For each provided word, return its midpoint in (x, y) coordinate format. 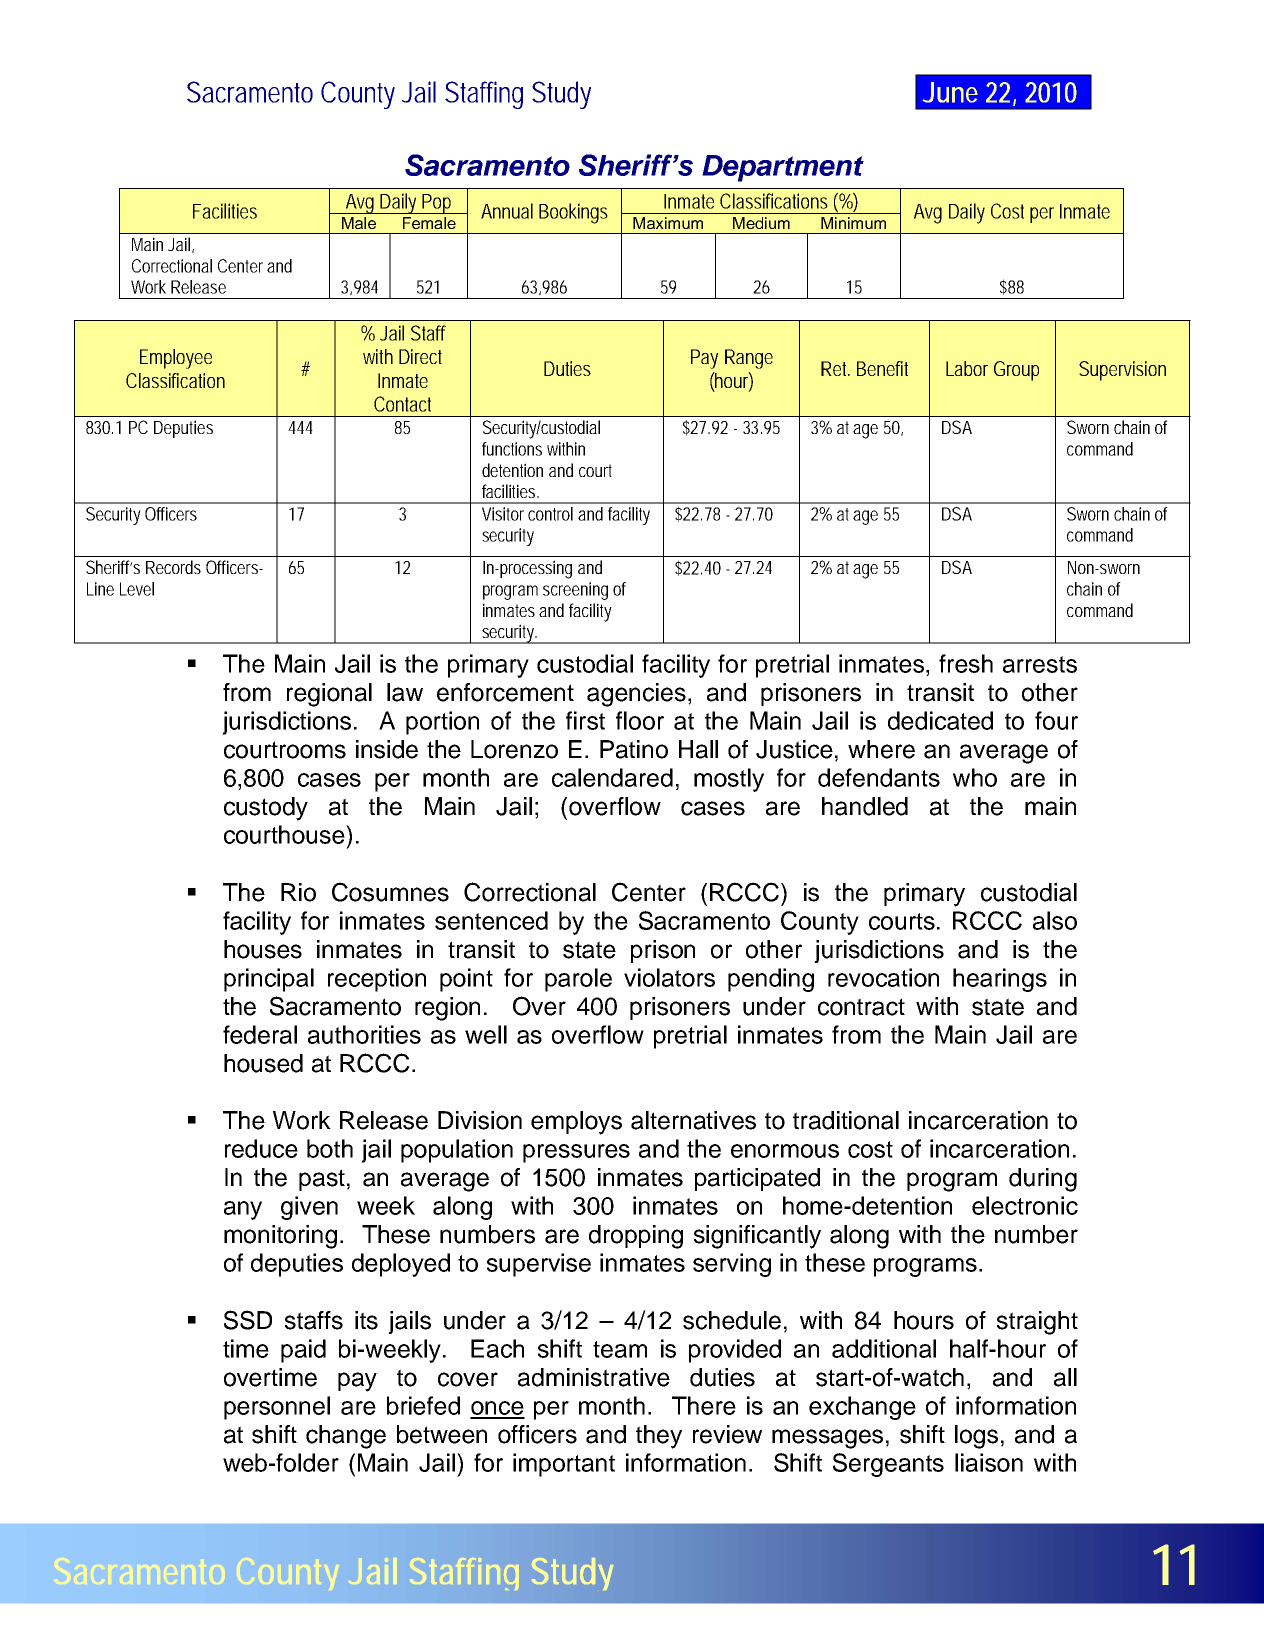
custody (266, 809)
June (950, 92)
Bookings (573, 213)
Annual (507, 211)
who (975, 777)
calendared (612, 777)
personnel (277, 1408)
